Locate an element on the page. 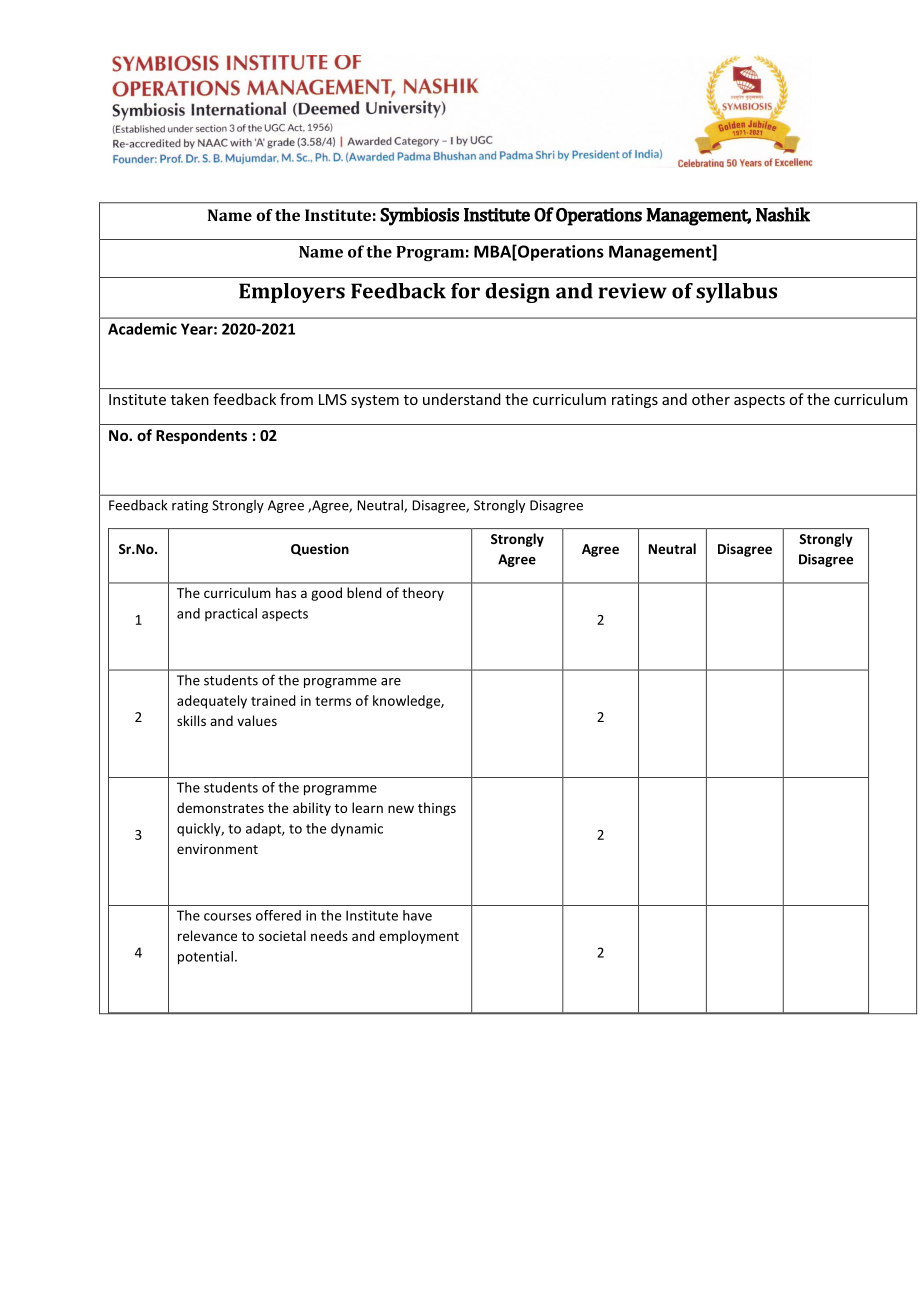 The height and width of the page is (1308, 924). for is located at coordinates (465, 291).
